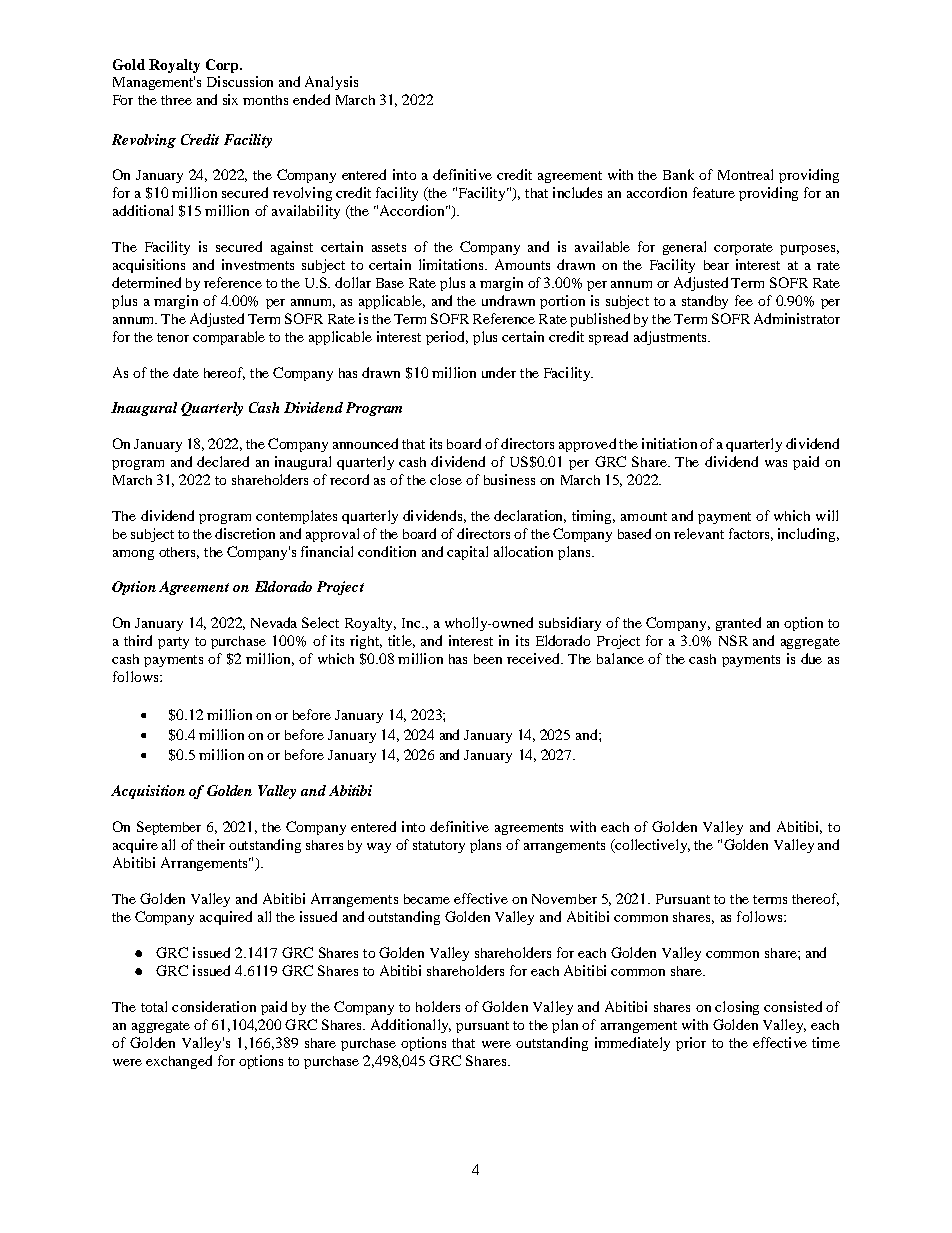 The width and height of the screenshot is (952, 1233). What do you see at coordinates (577, 192) in the screenshot?
I see `includes` at bounding box center [577, 192].
